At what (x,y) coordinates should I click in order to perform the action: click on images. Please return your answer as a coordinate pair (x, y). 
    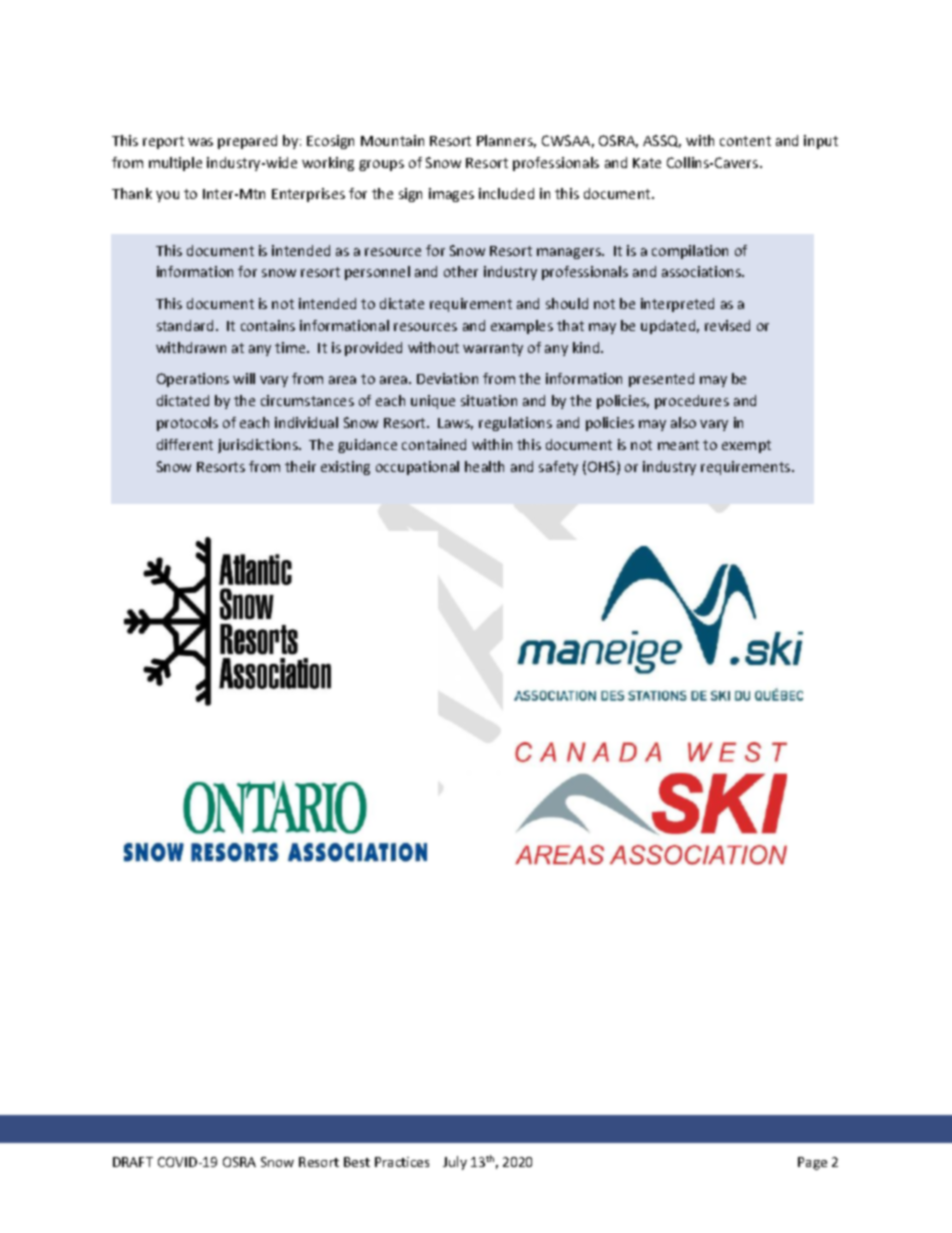
    Looking at the image, I should click on (451, 195).
